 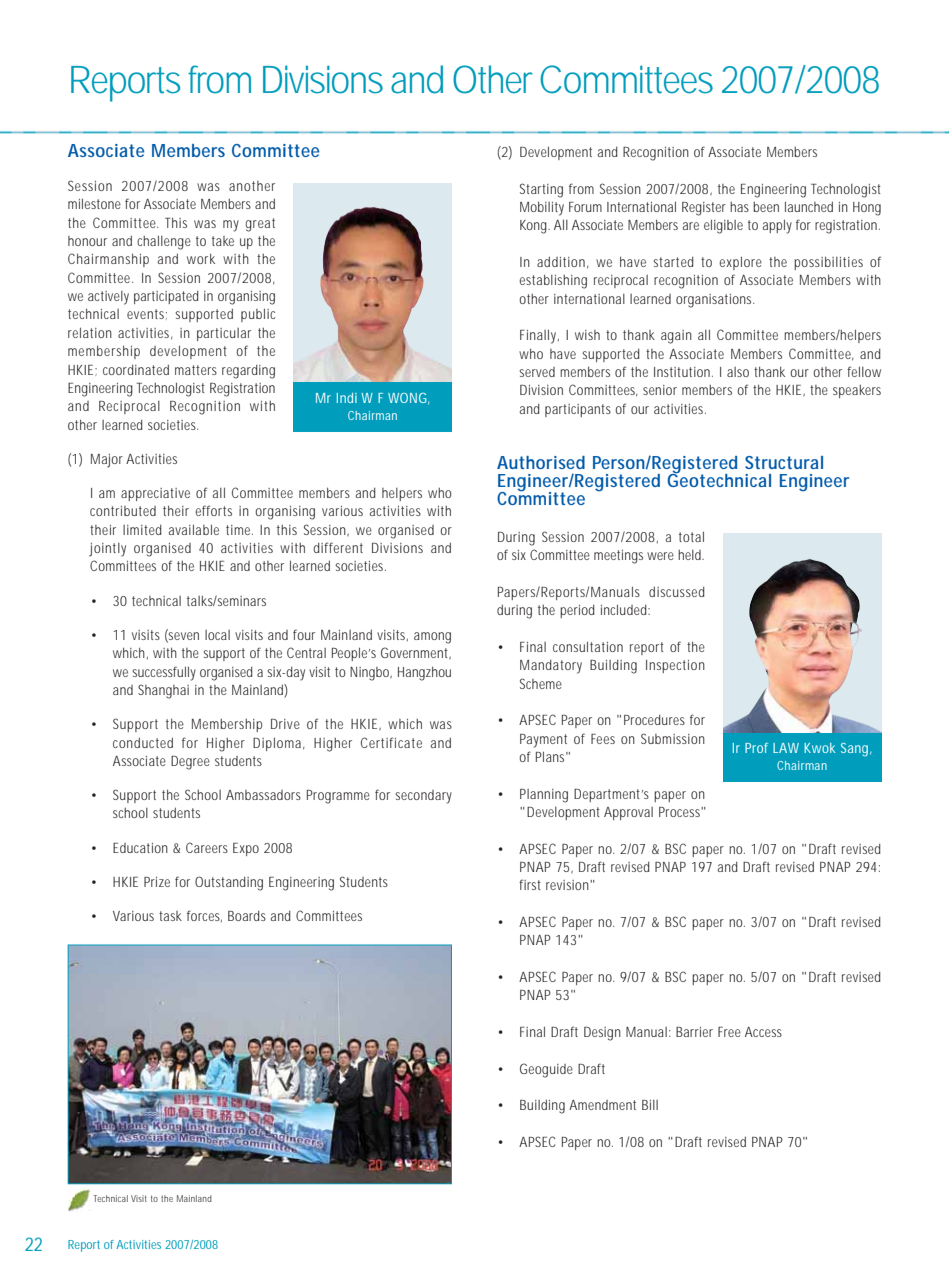 I want to click on Inspection, so click(x=675, y=666).
